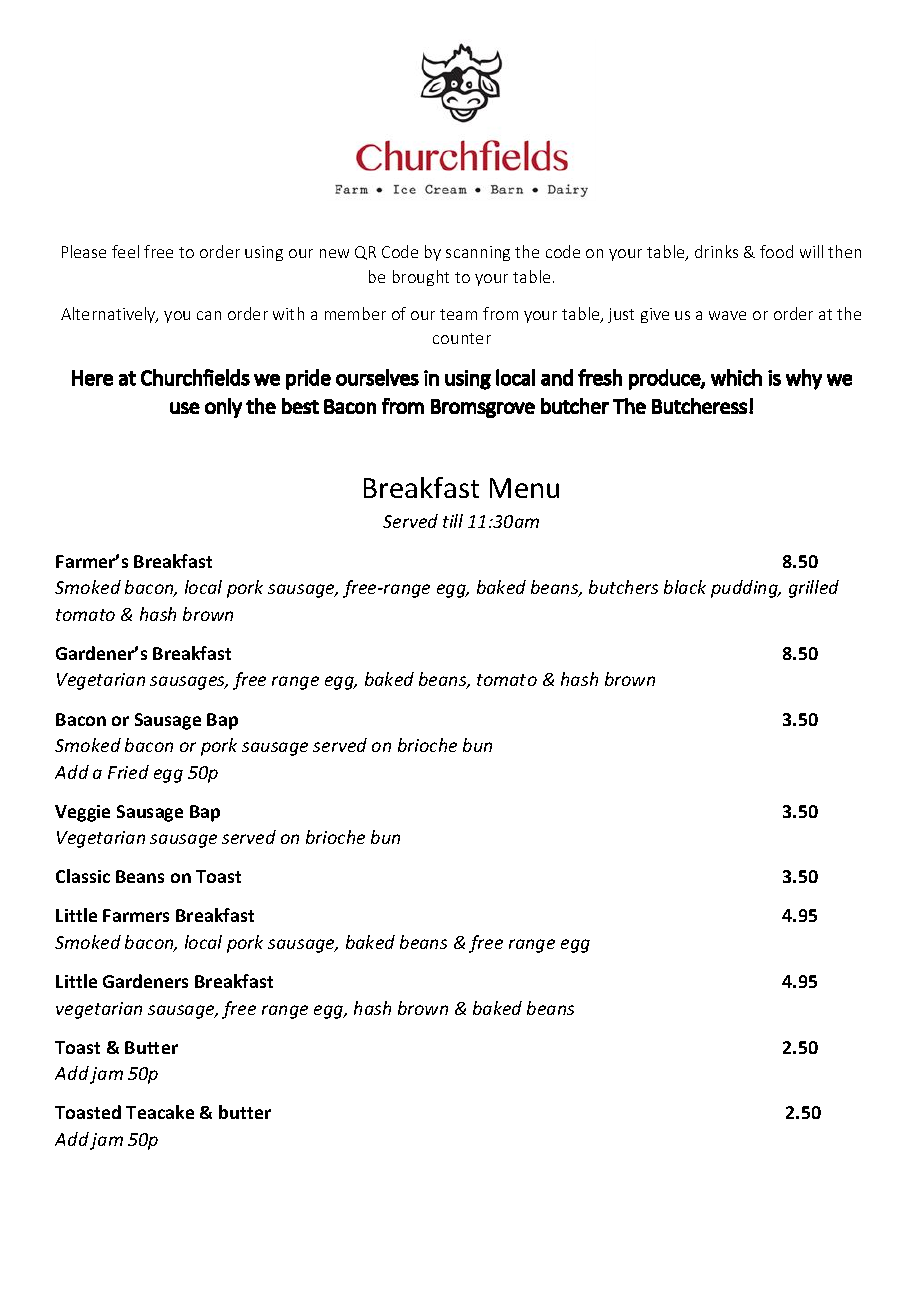  I want to click on feel, so click(125, 251).
